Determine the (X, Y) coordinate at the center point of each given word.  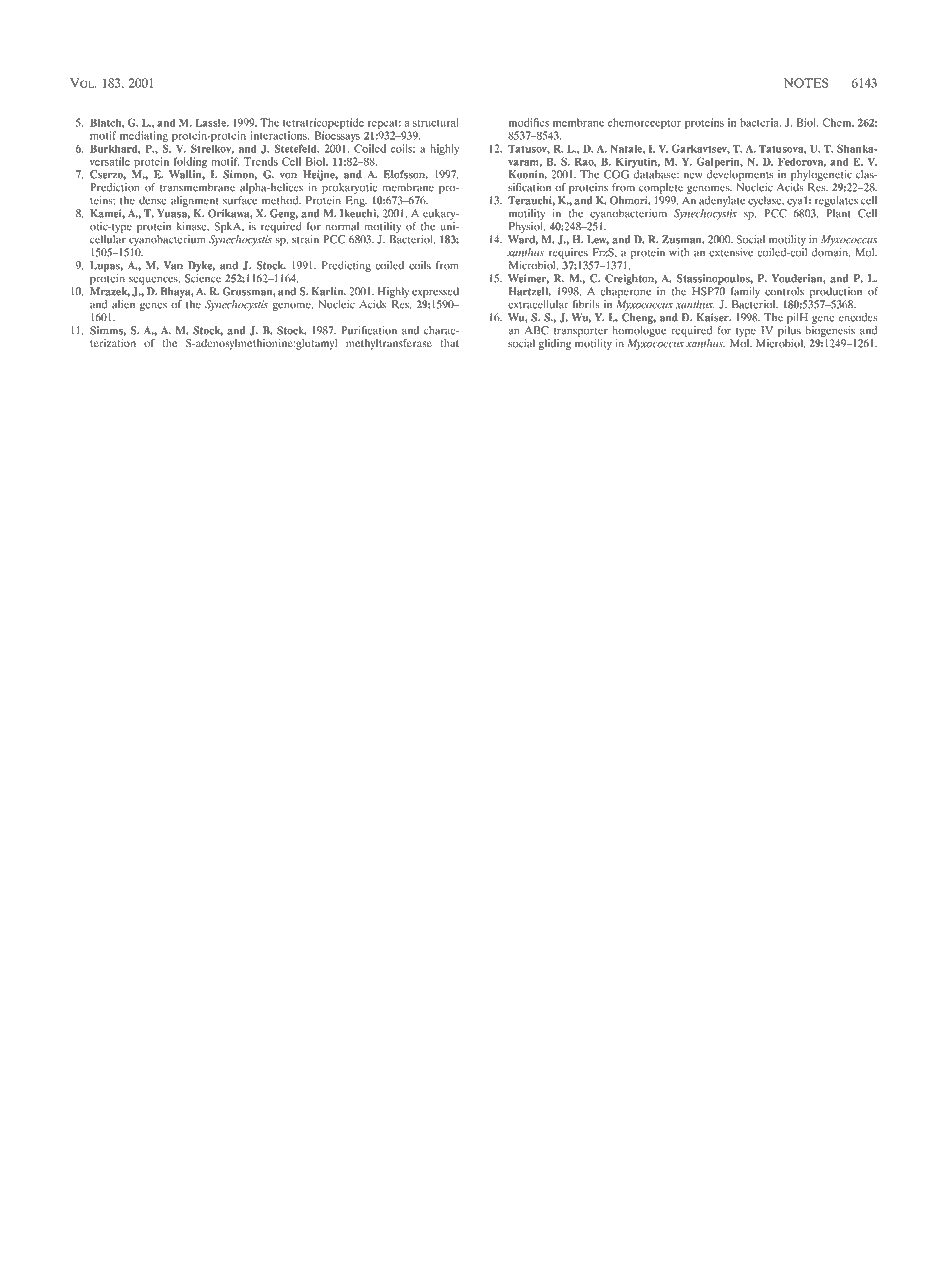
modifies (529, 122)
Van (173, 265)
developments (740, 177)
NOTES (806, 83)
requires (568, 255)
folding (189, 164)
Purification (369, 330)
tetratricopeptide (323, 125)
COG (616, 174)
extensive (731, 252)
